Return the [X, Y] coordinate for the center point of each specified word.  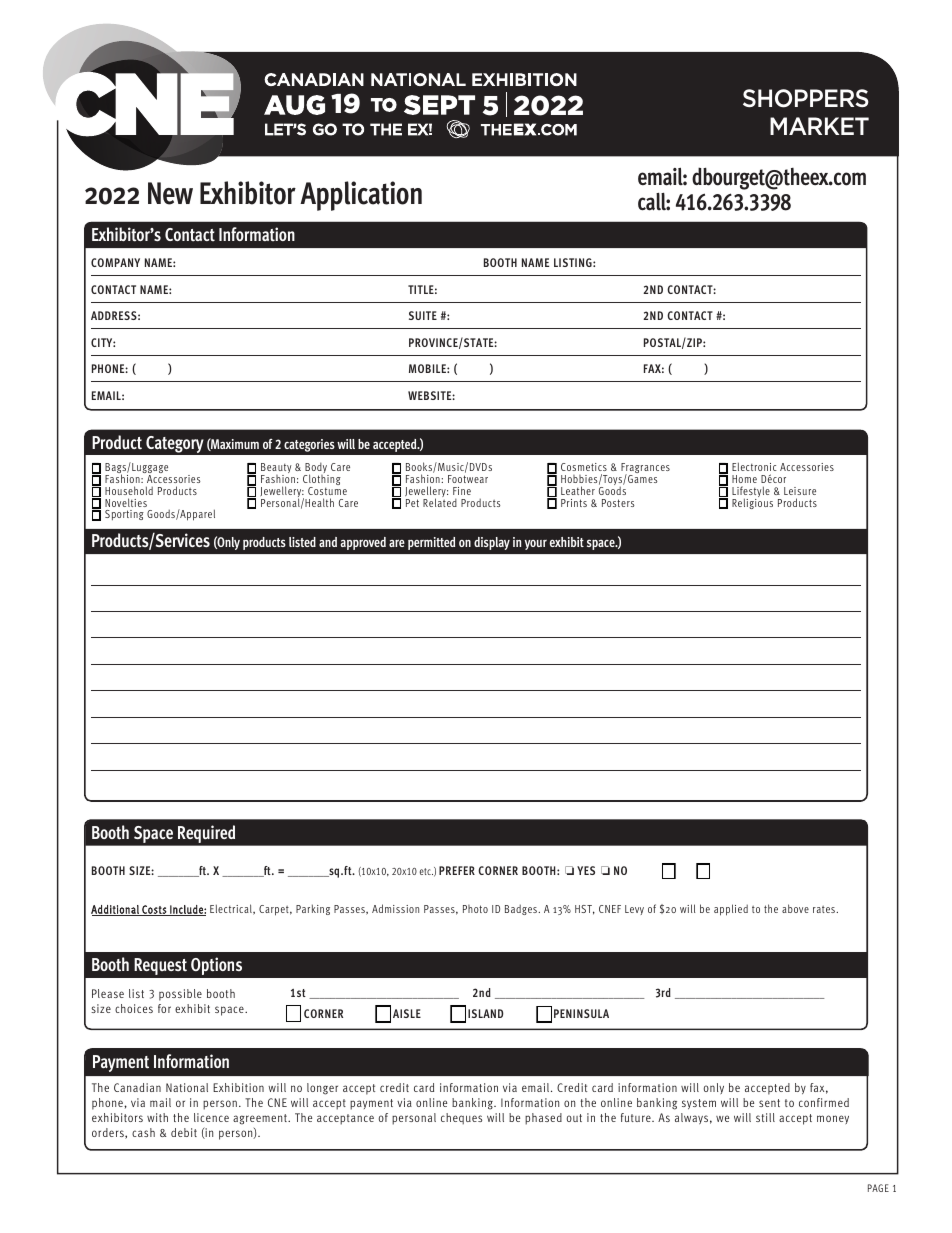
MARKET [819, 126]
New [170, 193]
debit [184, 1132]
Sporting [124, 515]
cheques [461, 1118]
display [492, 543]
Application [361, 196]
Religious [752, 502]
